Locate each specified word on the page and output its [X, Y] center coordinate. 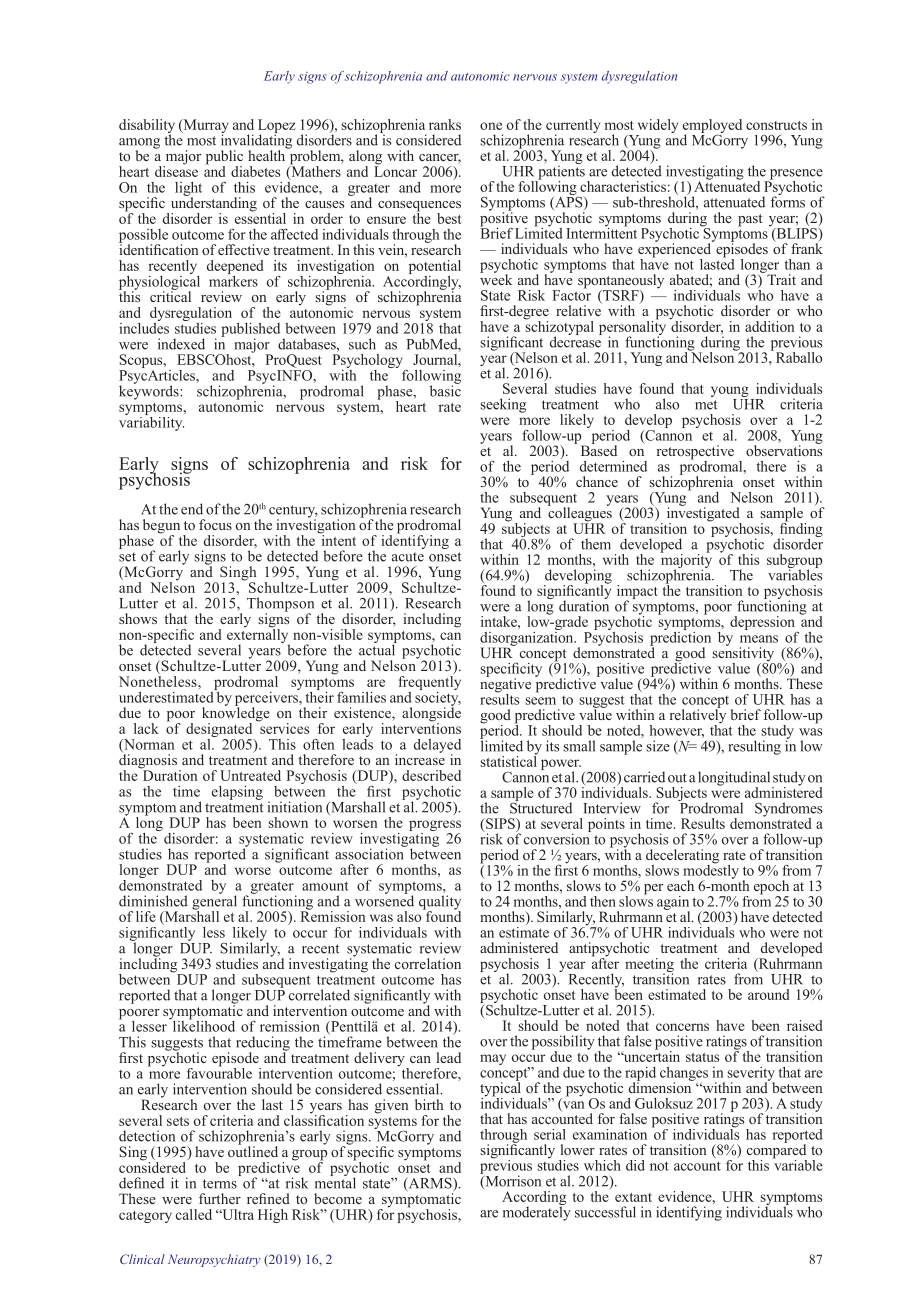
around [769, 994]
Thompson [280, 605]
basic [445, 390]
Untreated [250, 775]
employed [712, 127]
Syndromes [788, 810]
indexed [181, 344]
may [493, 1059]
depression [763, 624]
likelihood [202, 1025]
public [224, 158]
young [730, 393]
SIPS [500, 825]
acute [408, 557]
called [194, 1214]
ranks [445, 124]
